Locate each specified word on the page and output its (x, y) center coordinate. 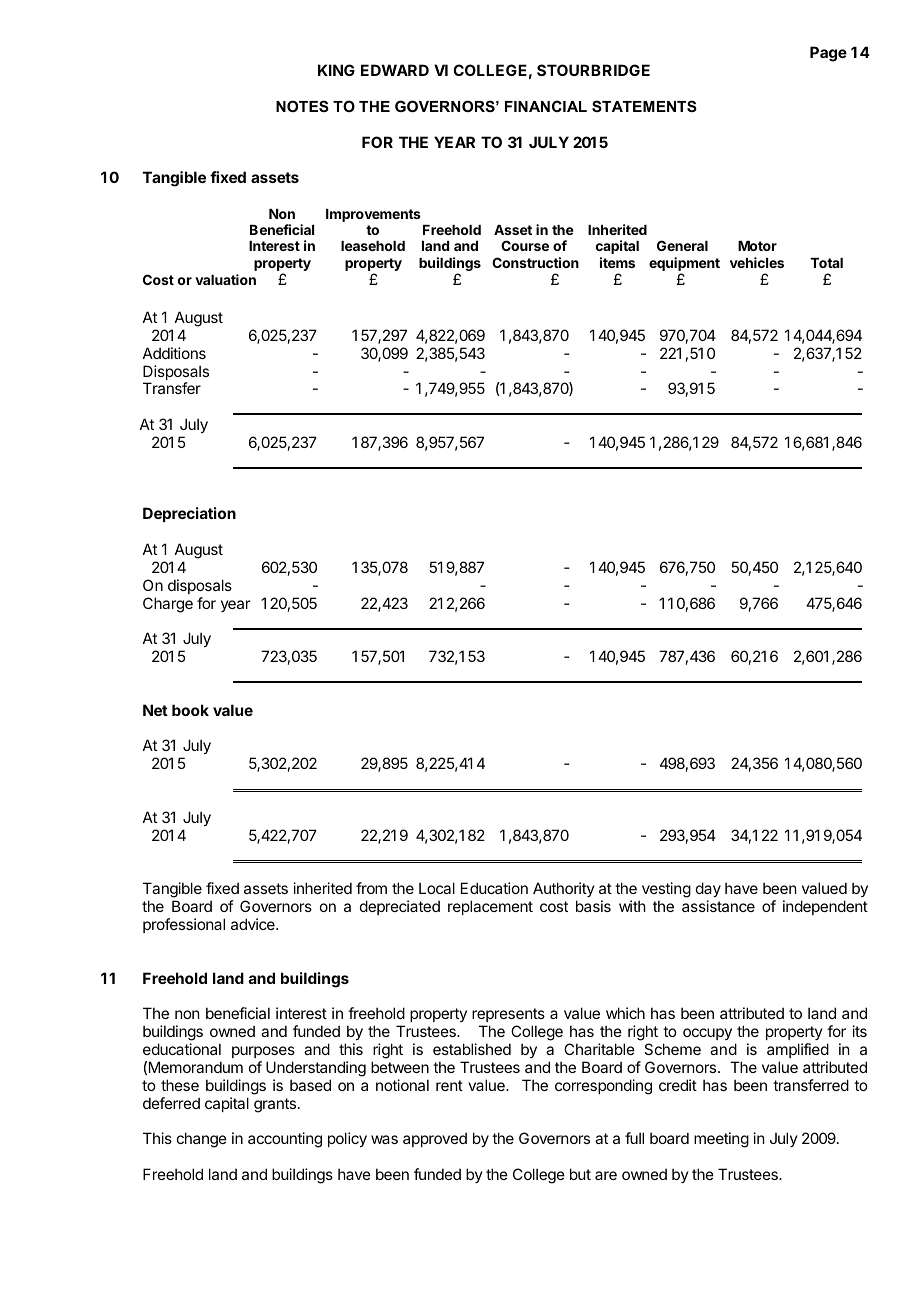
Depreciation (189, 514)
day (708, 891)
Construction (535, 262)
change (202, 1140)
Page (828, 54)
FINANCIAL (546, 106)
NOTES (302, 106)
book (190, 710)
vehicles (757, 262)
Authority (564, 891)
